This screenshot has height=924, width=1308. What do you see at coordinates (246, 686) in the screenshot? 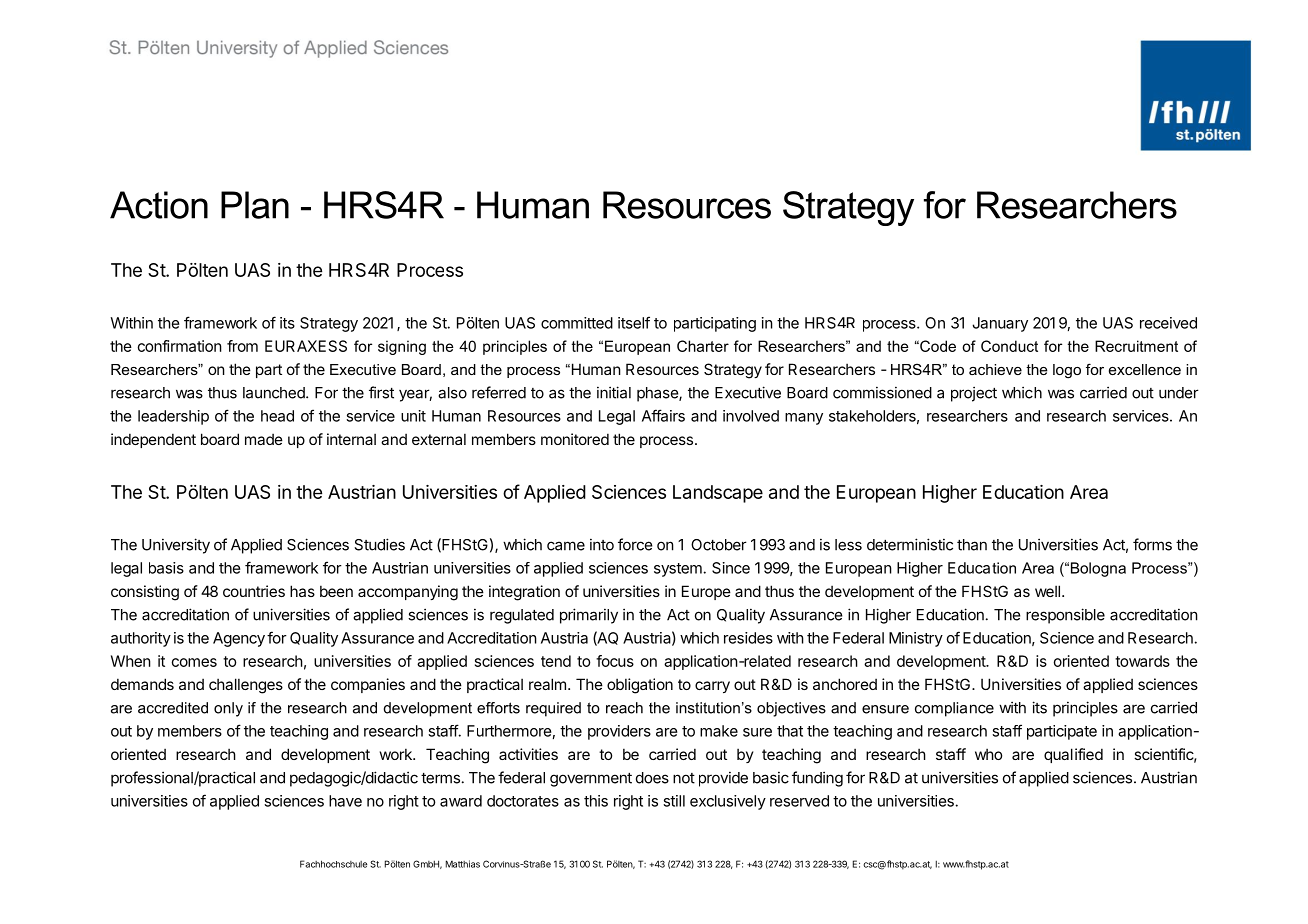
I see `challenges` at bounding box center [246, 686].
